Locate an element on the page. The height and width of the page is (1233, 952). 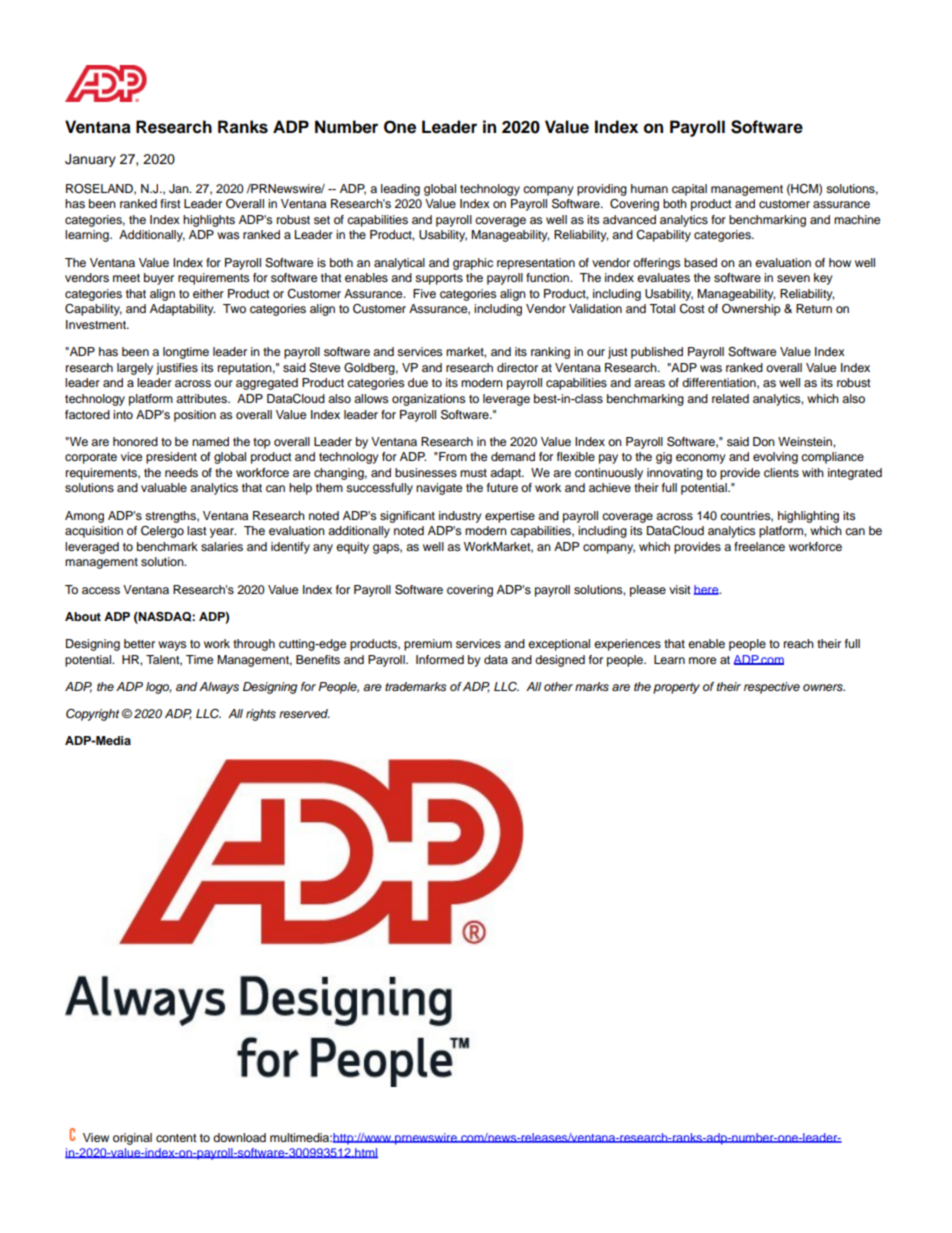
content is located at coordinates (176, 1138).
